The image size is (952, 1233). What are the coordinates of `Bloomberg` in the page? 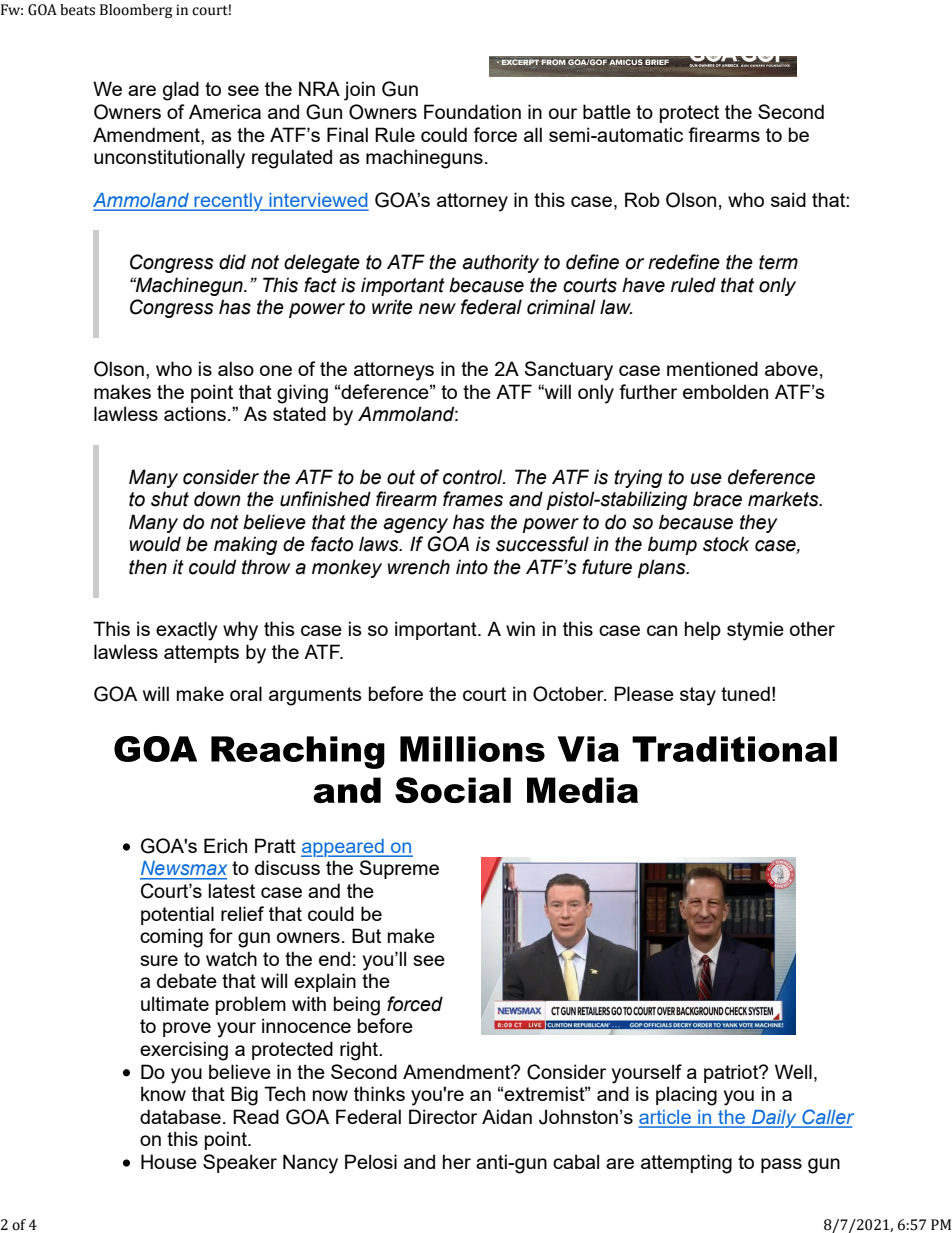 It's located at (136, 11).
